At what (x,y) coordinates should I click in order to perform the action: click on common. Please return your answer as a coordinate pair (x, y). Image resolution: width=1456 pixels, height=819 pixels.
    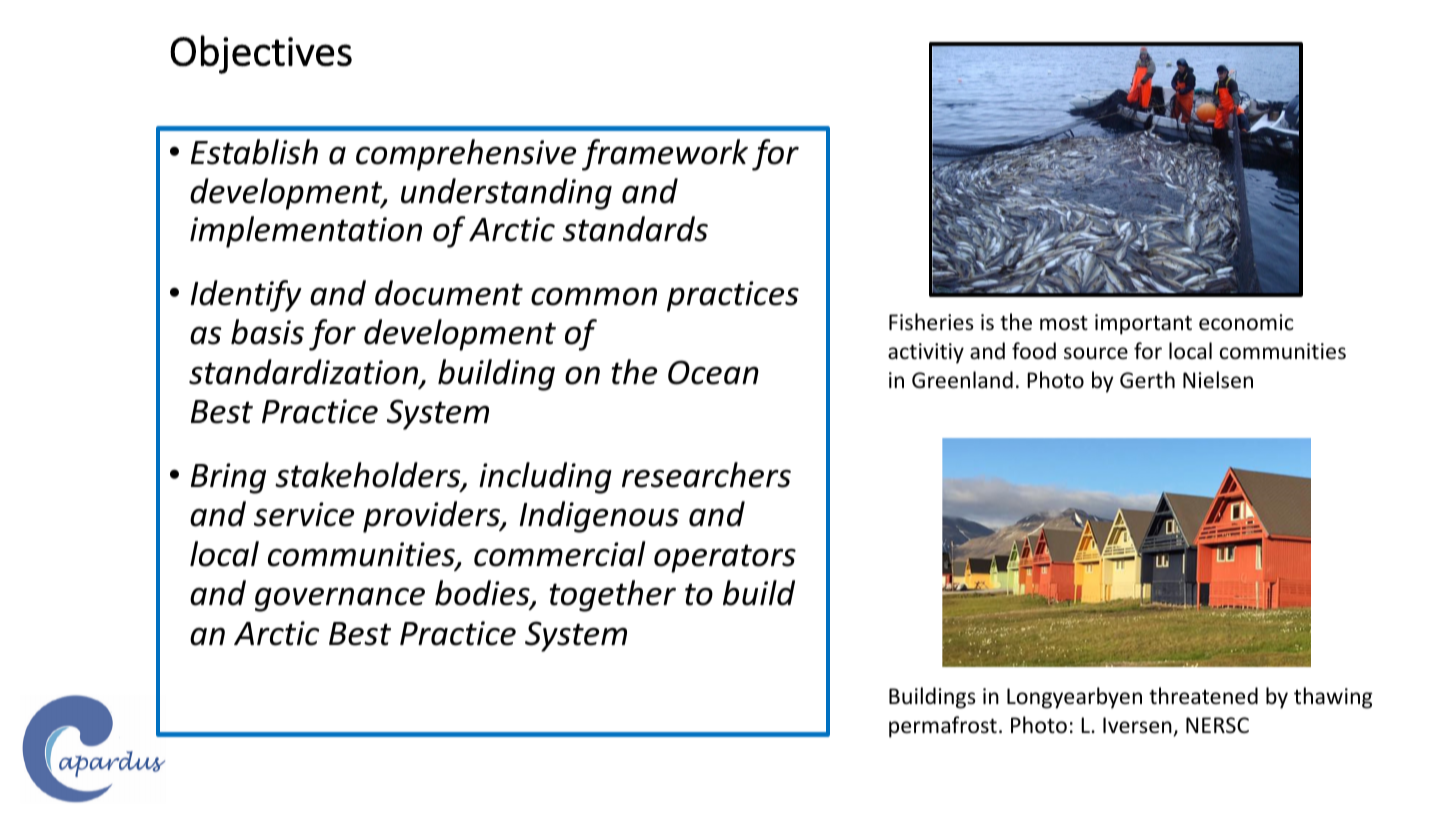
    Looking at the image, I should click on (594, 296).
